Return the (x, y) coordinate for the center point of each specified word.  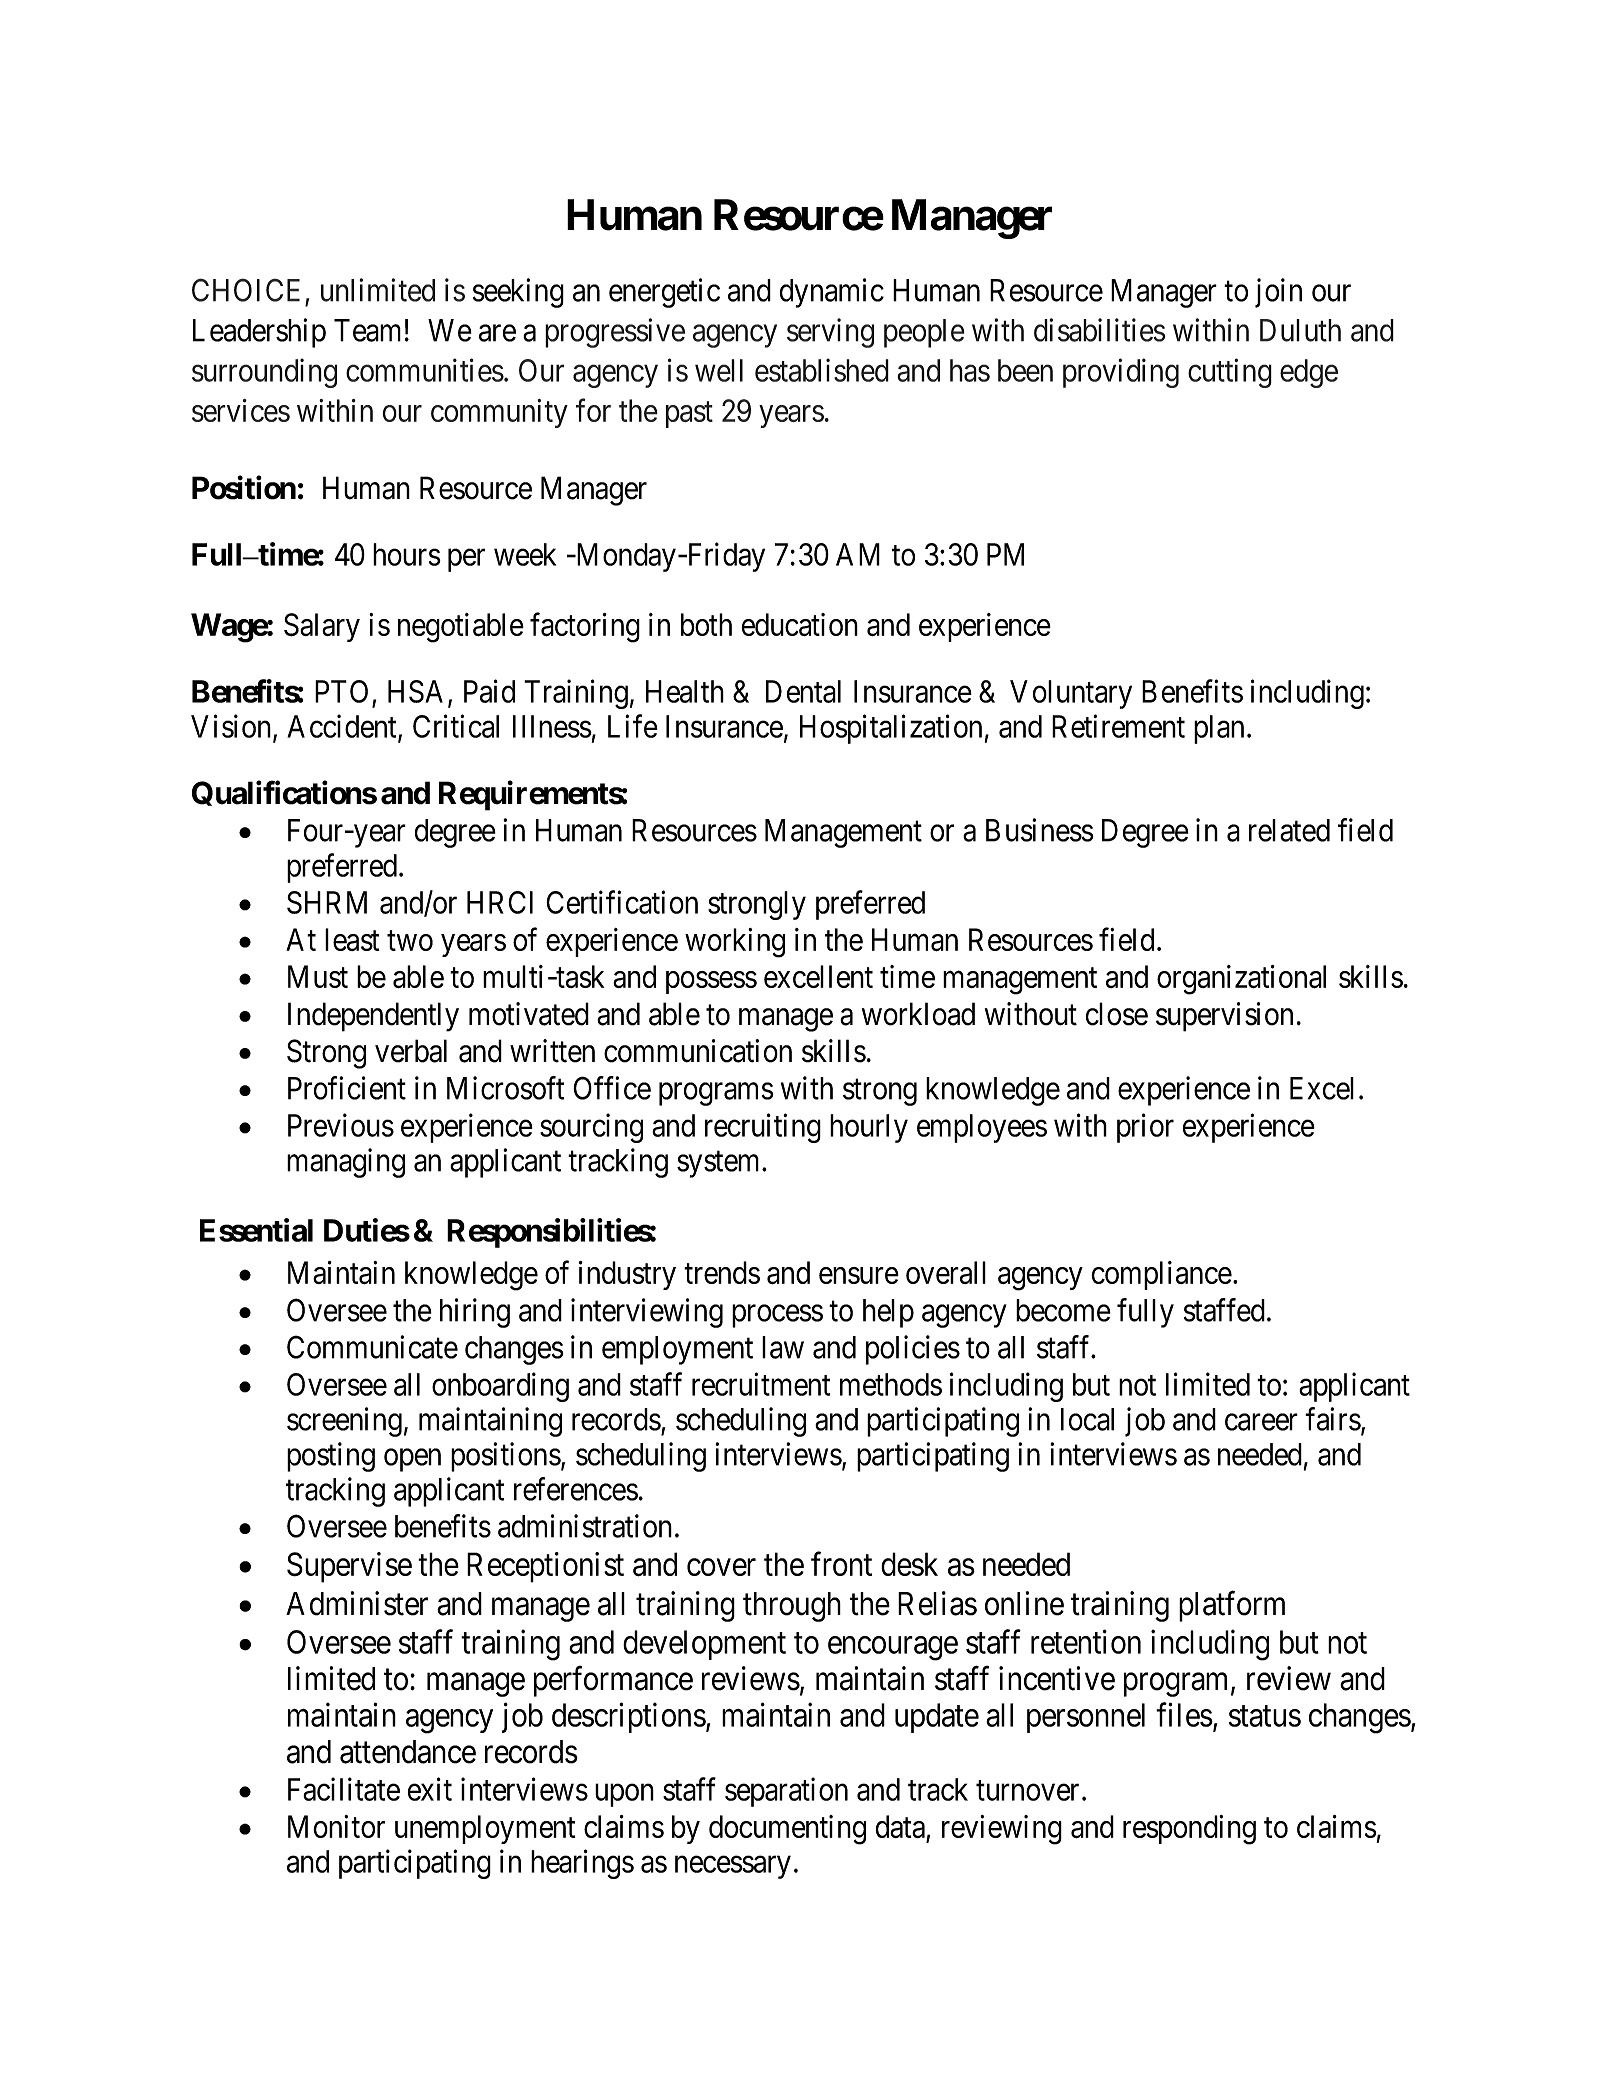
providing (1121, 373)
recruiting (763, 1128)
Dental (803, 691)
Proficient (347, 1088)
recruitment (761, 1384)
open (412, 1460)
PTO (341, 691)
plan (1219, 729)
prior (1145, 1128)
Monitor (336, 1826)
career (1261, 1422)
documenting (787, 1830)
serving (830, 333)
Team (367, 330)
